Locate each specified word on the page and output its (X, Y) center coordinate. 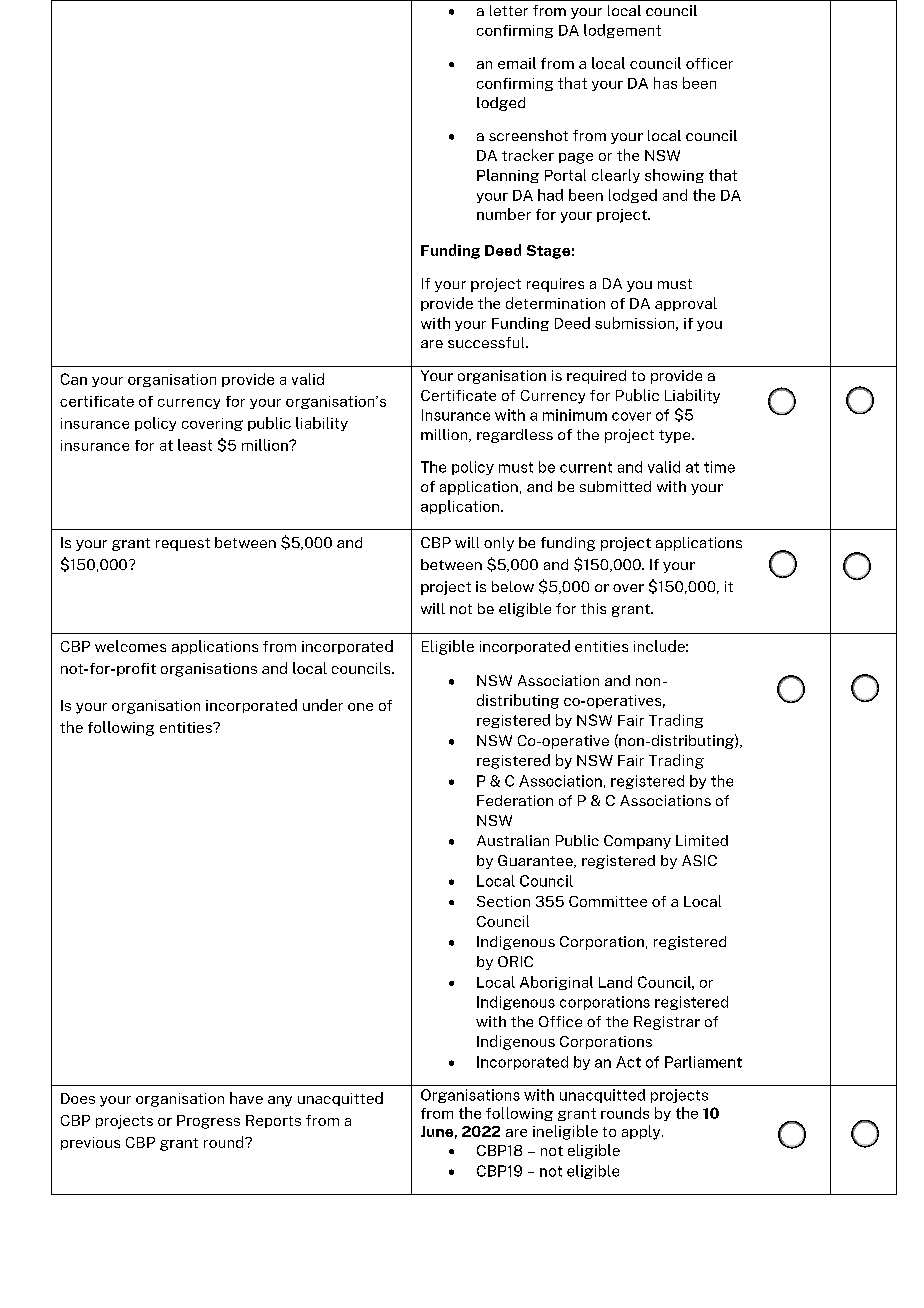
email (517, 63)
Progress (208, 1122)
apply (642, 1132)
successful (487, 342)
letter (509, 10)
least (195, 445)
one (360, 707)
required (596, 377)
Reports (273, 1121)
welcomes (130, 646)
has (665, 83)
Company (637, 842)
